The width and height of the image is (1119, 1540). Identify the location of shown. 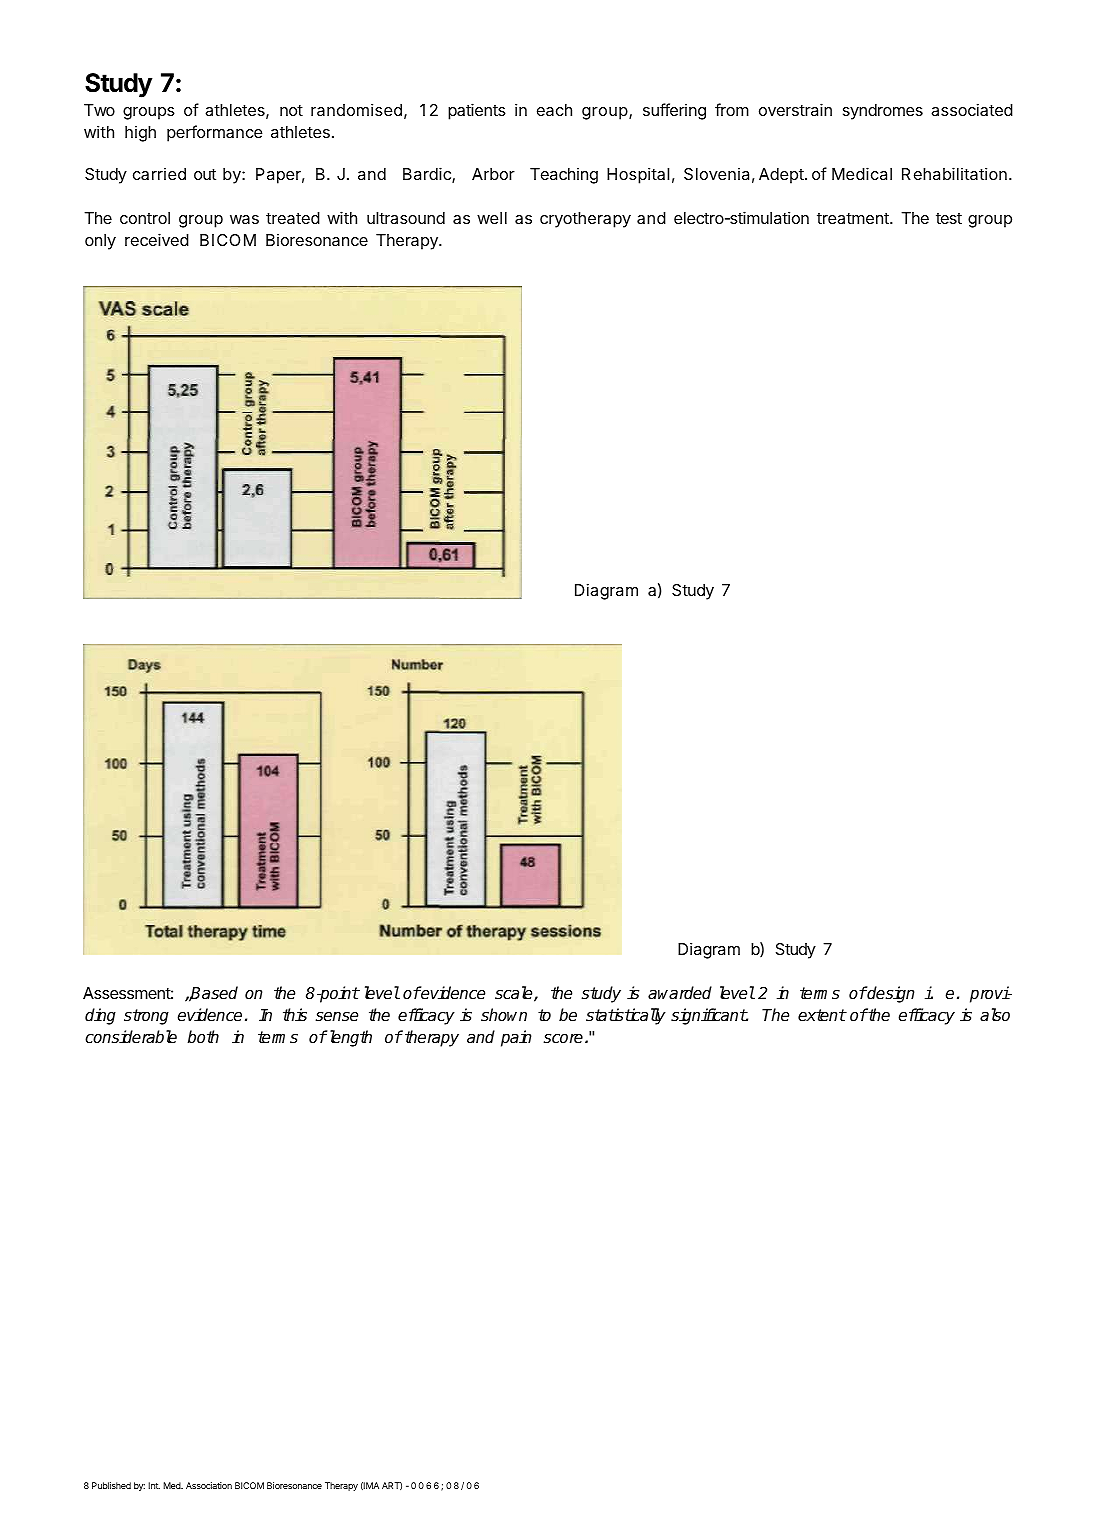
(504, 1015).
